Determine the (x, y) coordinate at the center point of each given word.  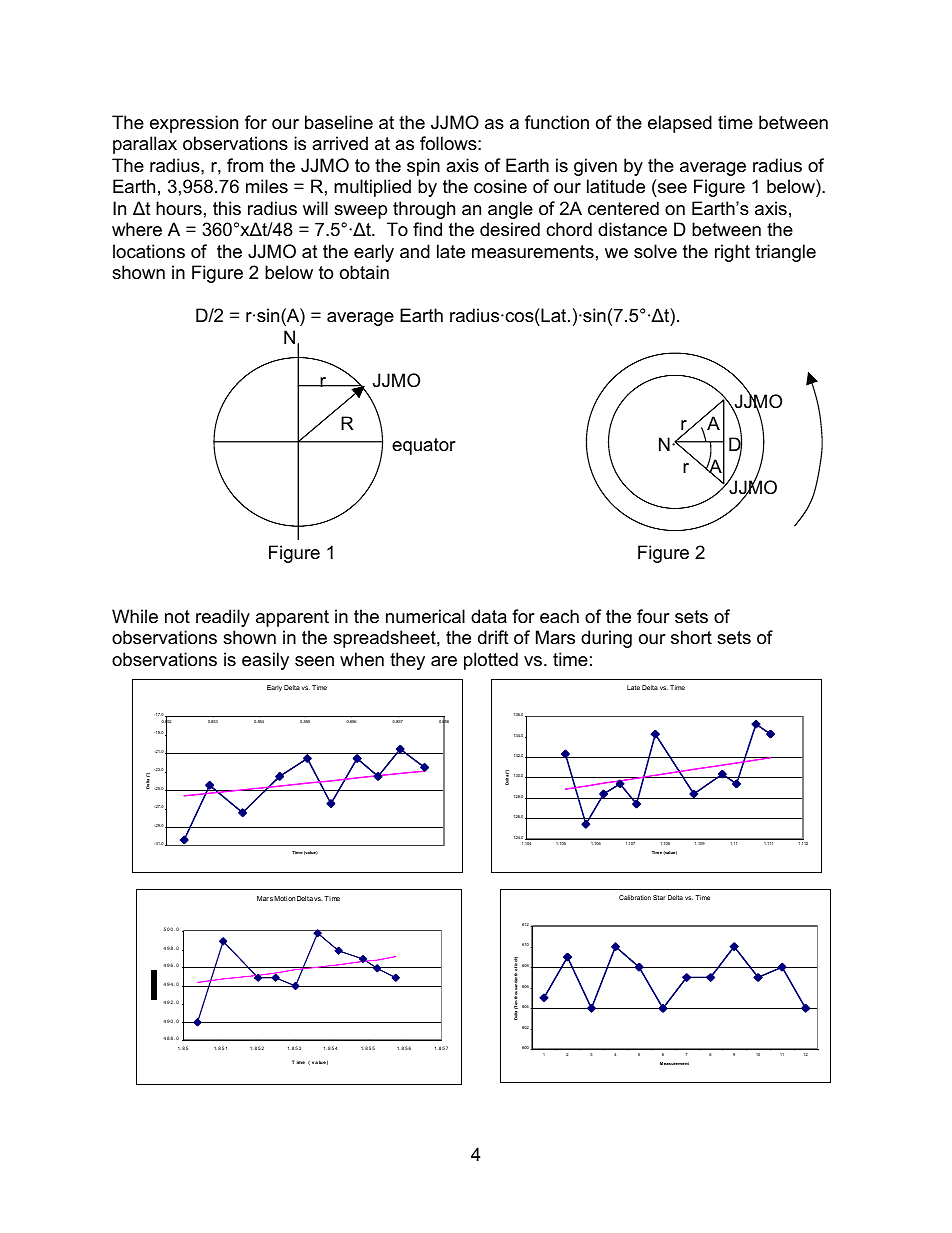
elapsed (680, 124)
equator (424, 446)
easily (265, 661)
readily (223, 618)
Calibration (635, 897)
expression (194, 124)
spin (423, 167)
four (653, 616)
